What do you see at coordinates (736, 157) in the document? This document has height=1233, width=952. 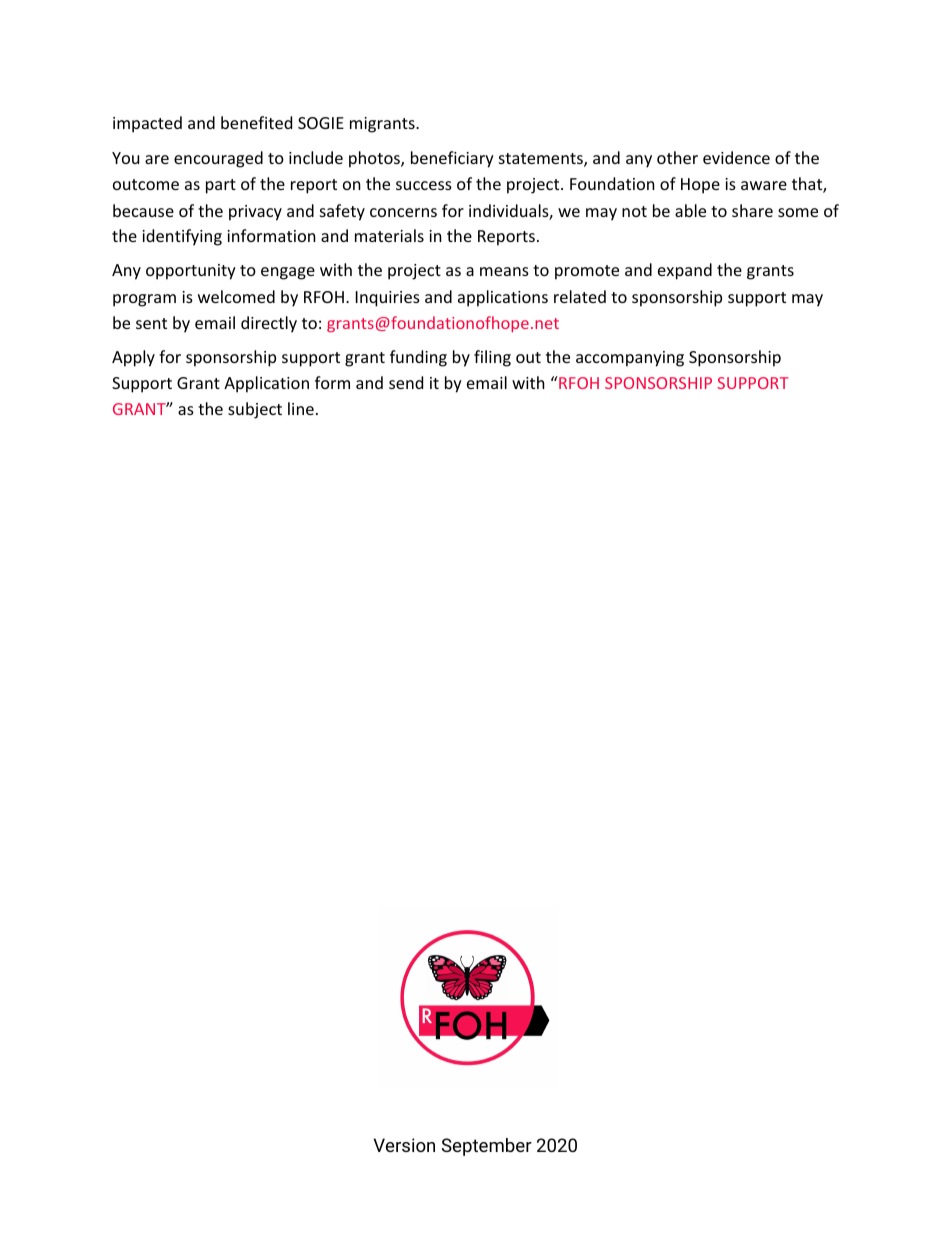 I see `evidence` at bounding box center [736, 157].
